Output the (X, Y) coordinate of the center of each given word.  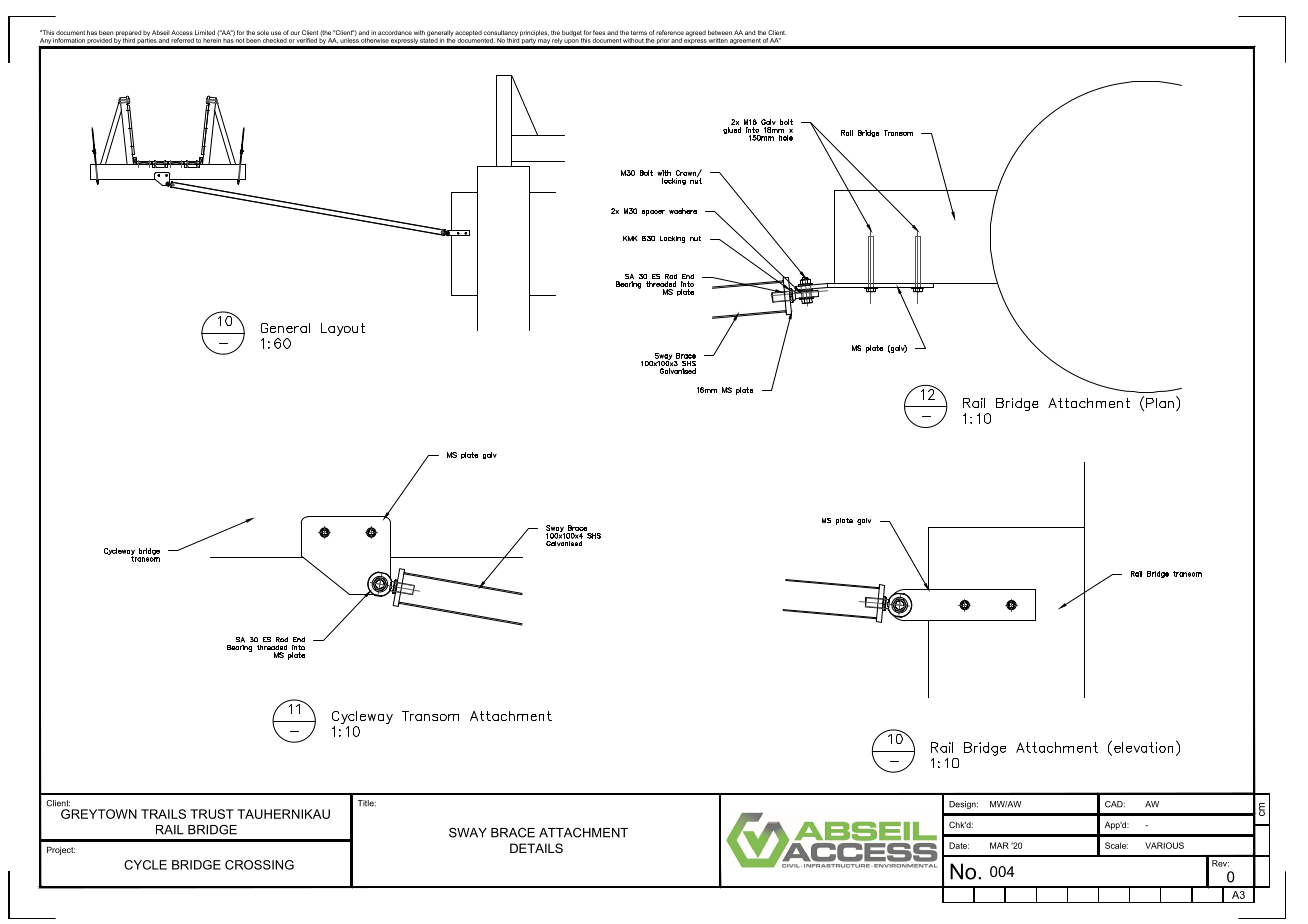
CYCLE (145, 865)
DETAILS (536, 848)
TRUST (212, 814)
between (720, 32)
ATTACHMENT (583, 832)
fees (599, 32)
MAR (999, 845)
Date (959, 845)
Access (182, 32)
